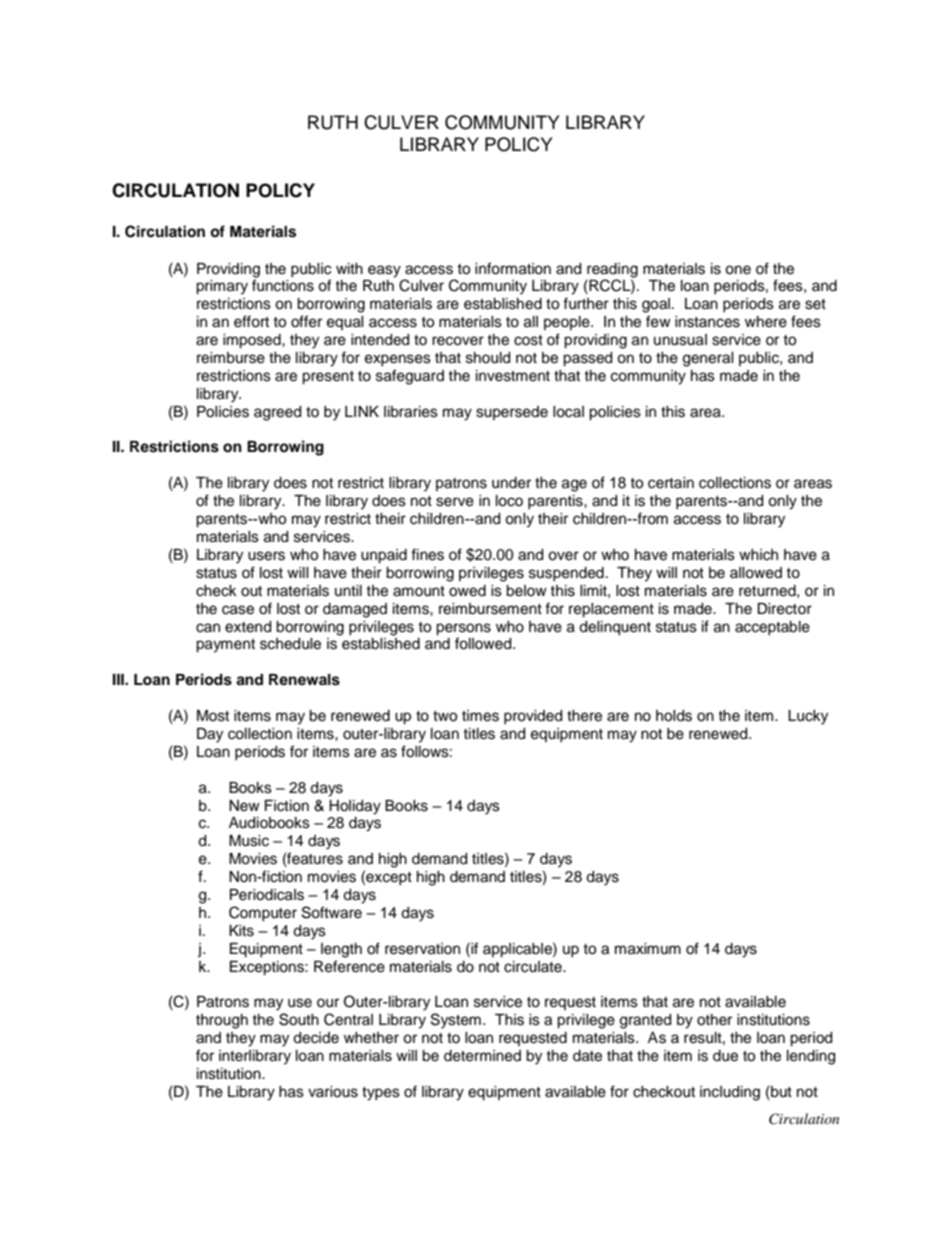  Describe the element at coordinates (482, 1056) in the screenshot. I see `determined` at that location.
